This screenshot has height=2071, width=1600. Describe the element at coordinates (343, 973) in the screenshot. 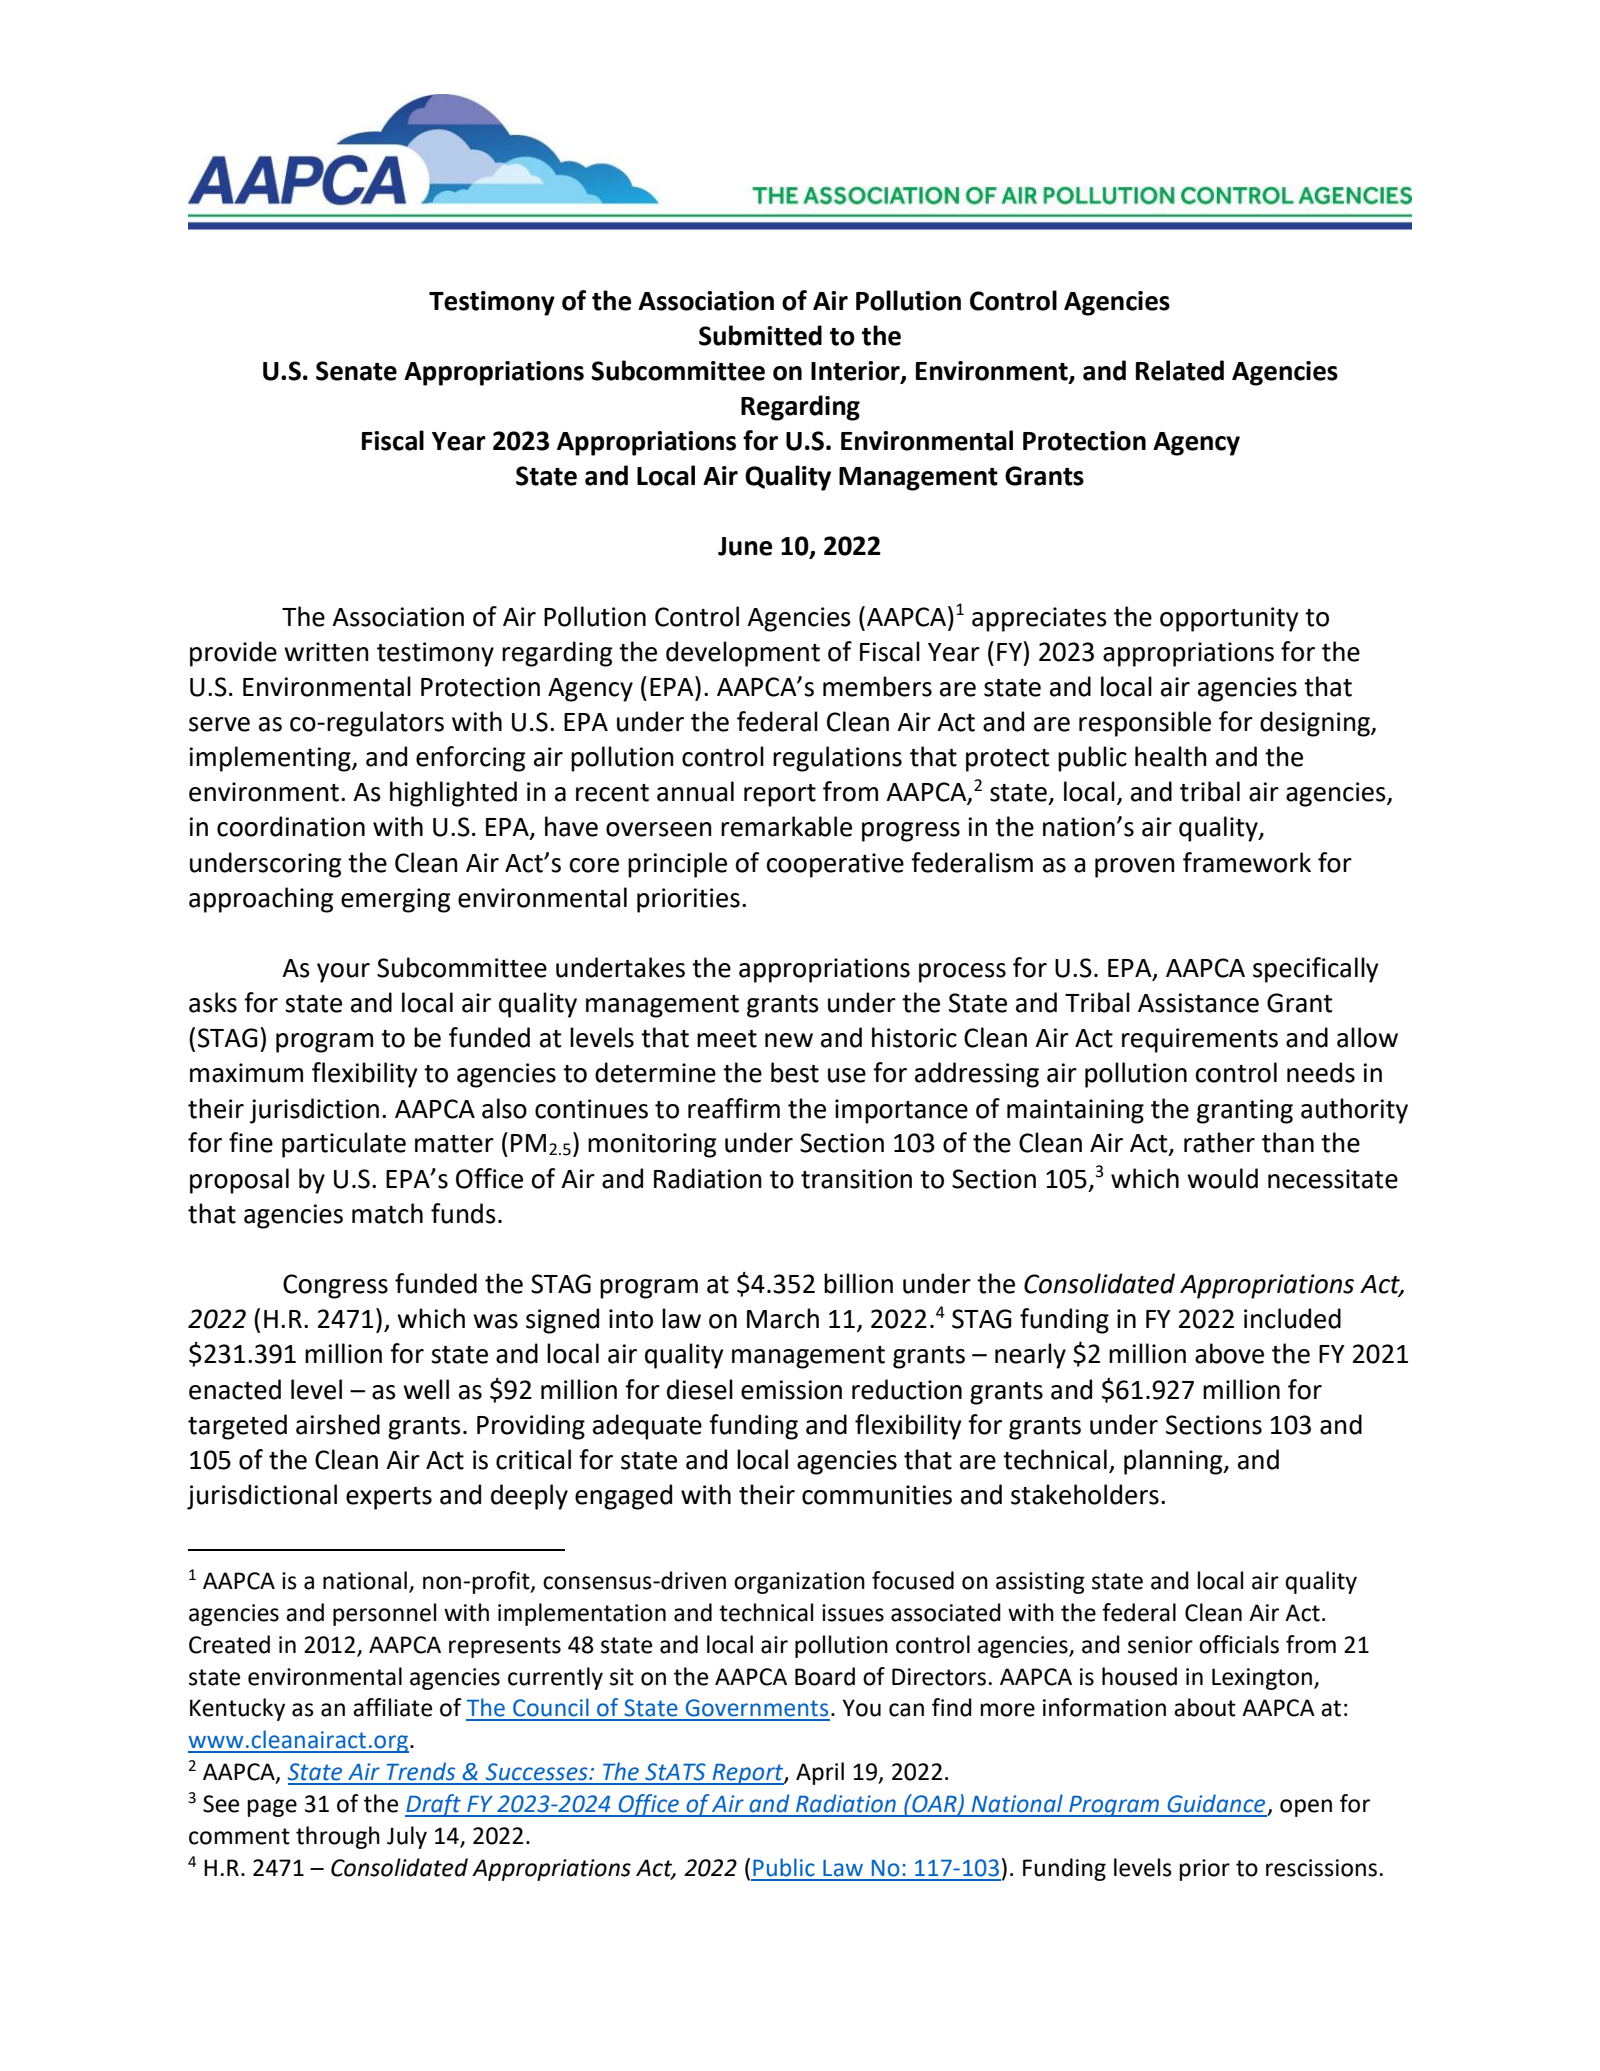

I see `your` at that location.
